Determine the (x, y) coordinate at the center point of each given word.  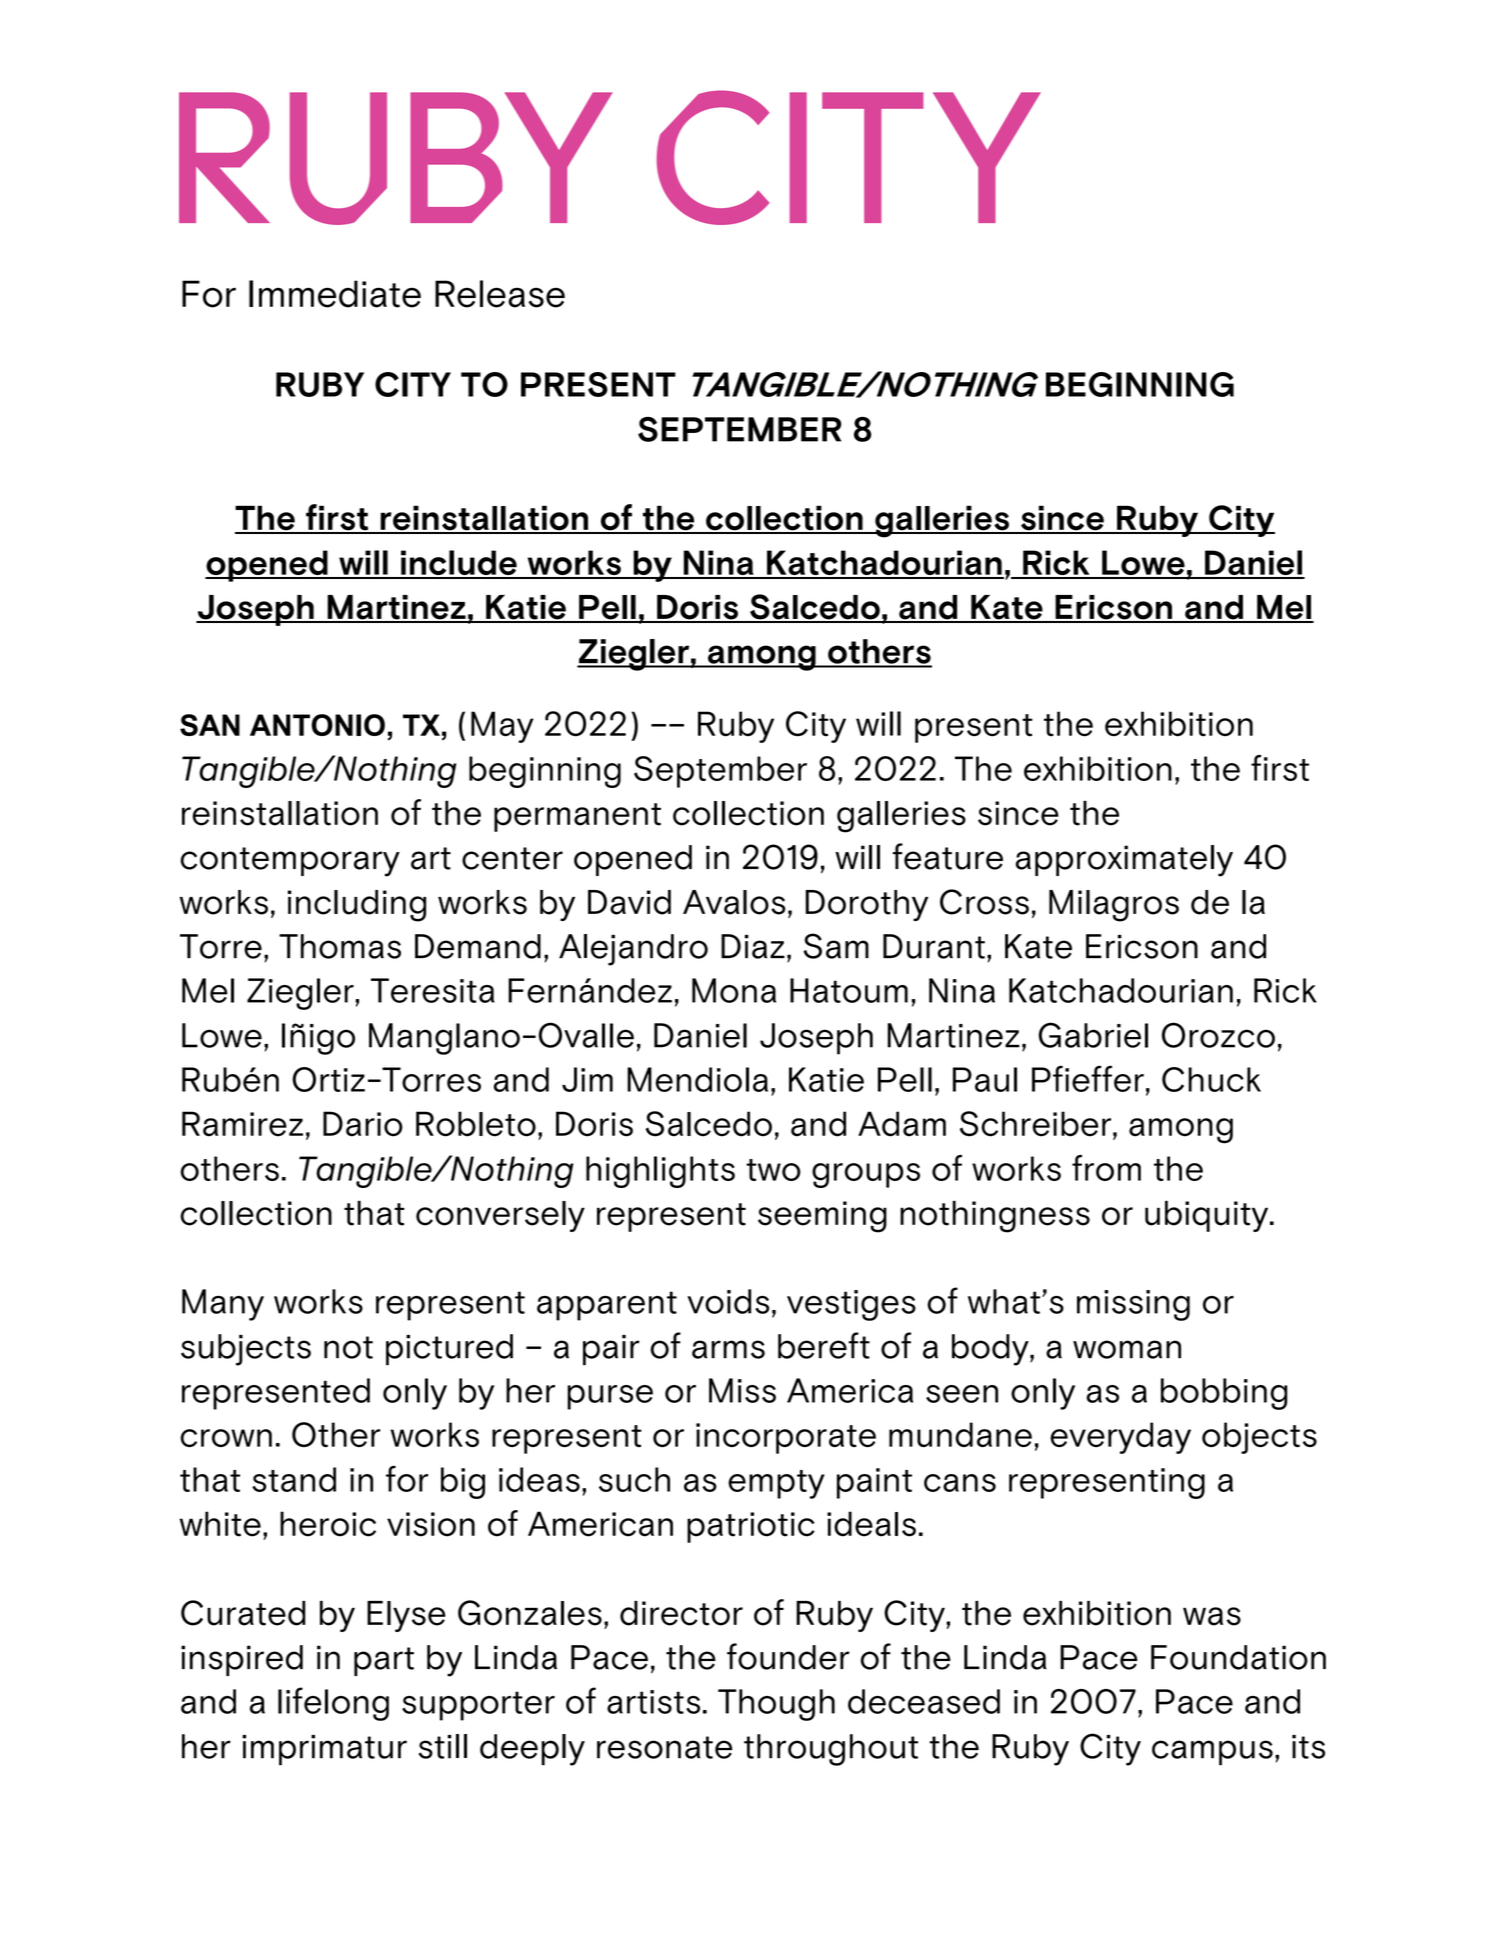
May (502, 727)
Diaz (753, 946)
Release (500, 294)
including (357, 906)
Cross (984, 902)
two (773, 1170)
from (1106, 1168)
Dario (363, 1124)
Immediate (335, 294)
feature (948, 856)
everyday (1120, 1438)
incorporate (786, 1438)
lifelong (333, 1704)
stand (294, 1479)
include (459, 564)
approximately (1124, 861)
